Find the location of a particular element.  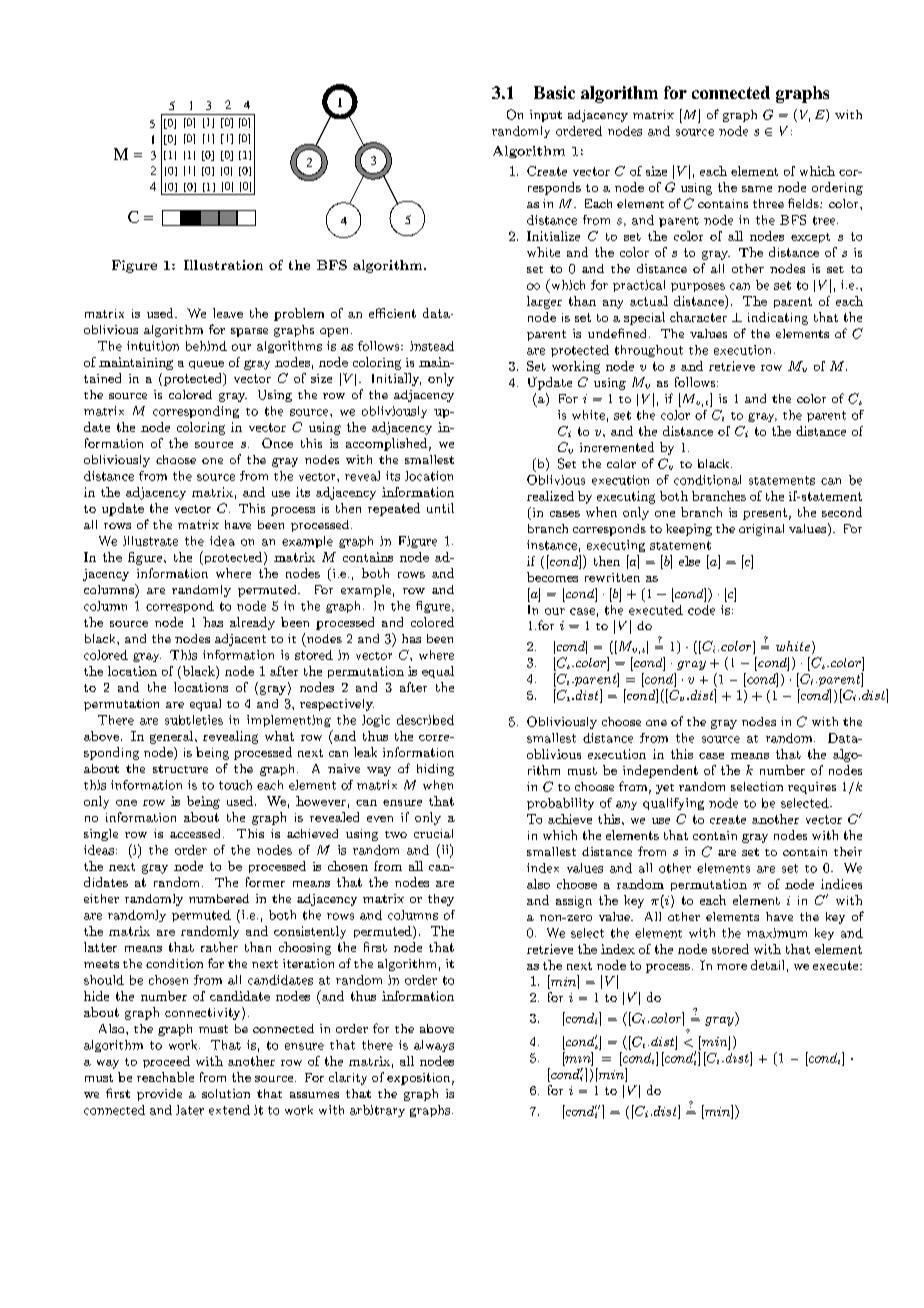

always is located at coordinates (434, 1046).
